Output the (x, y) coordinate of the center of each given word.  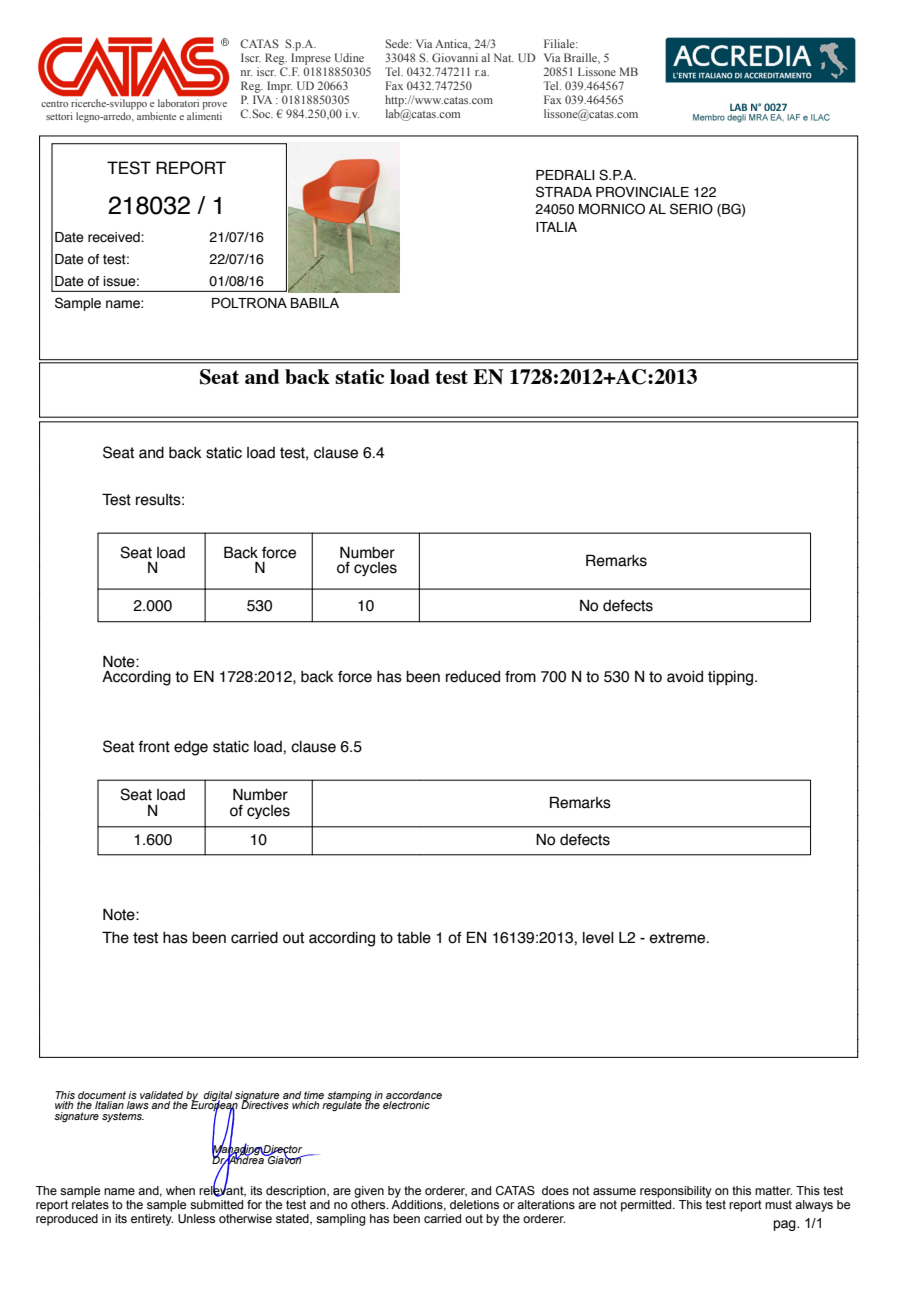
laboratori (178, 103)
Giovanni (455, 57)
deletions (474, 1204)
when (180, 1190)
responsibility (676, 1192)
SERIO (691, 209)
